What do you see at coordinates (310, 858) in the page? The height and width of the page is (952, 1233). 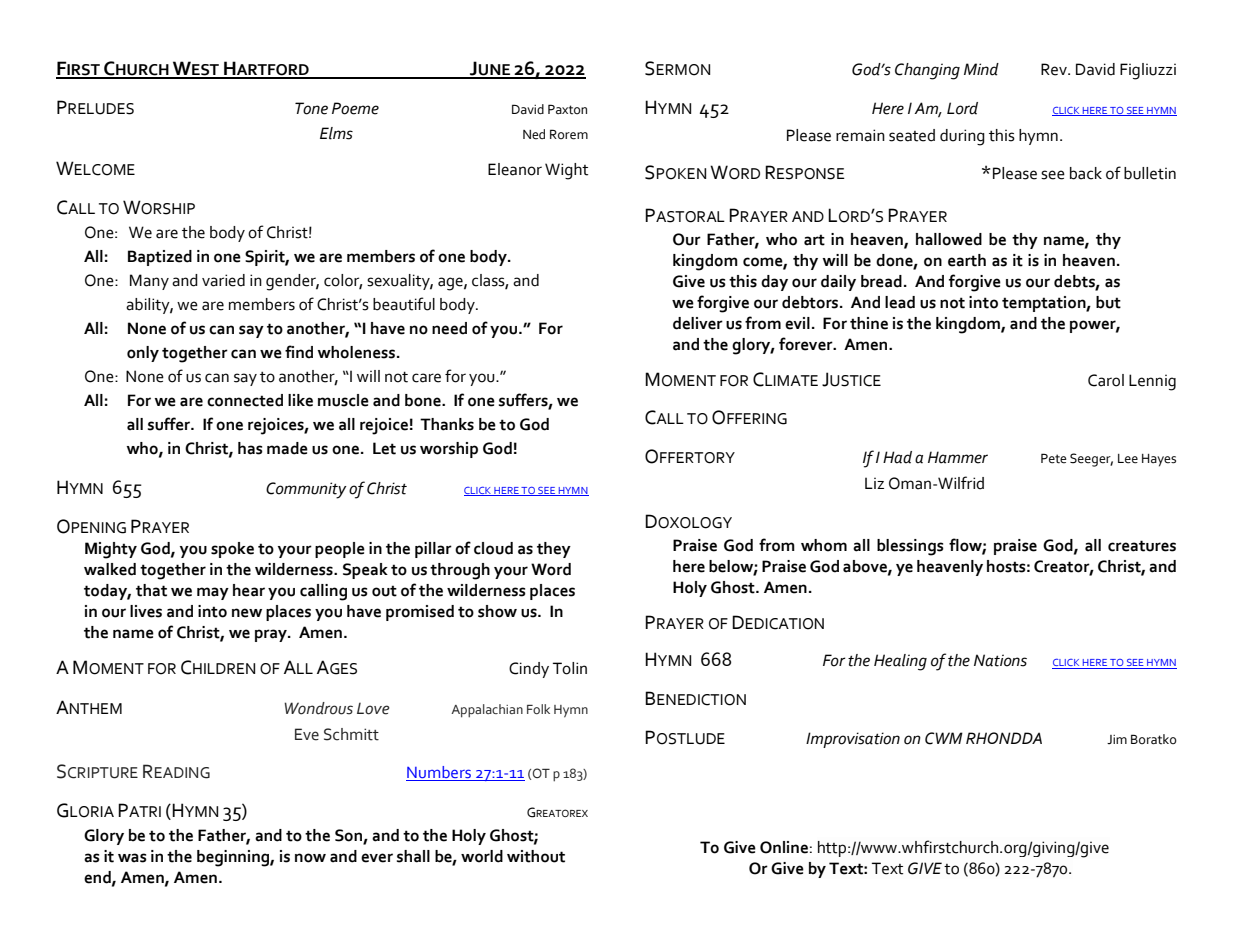 I see `now` at bounding box center [310, 858].
